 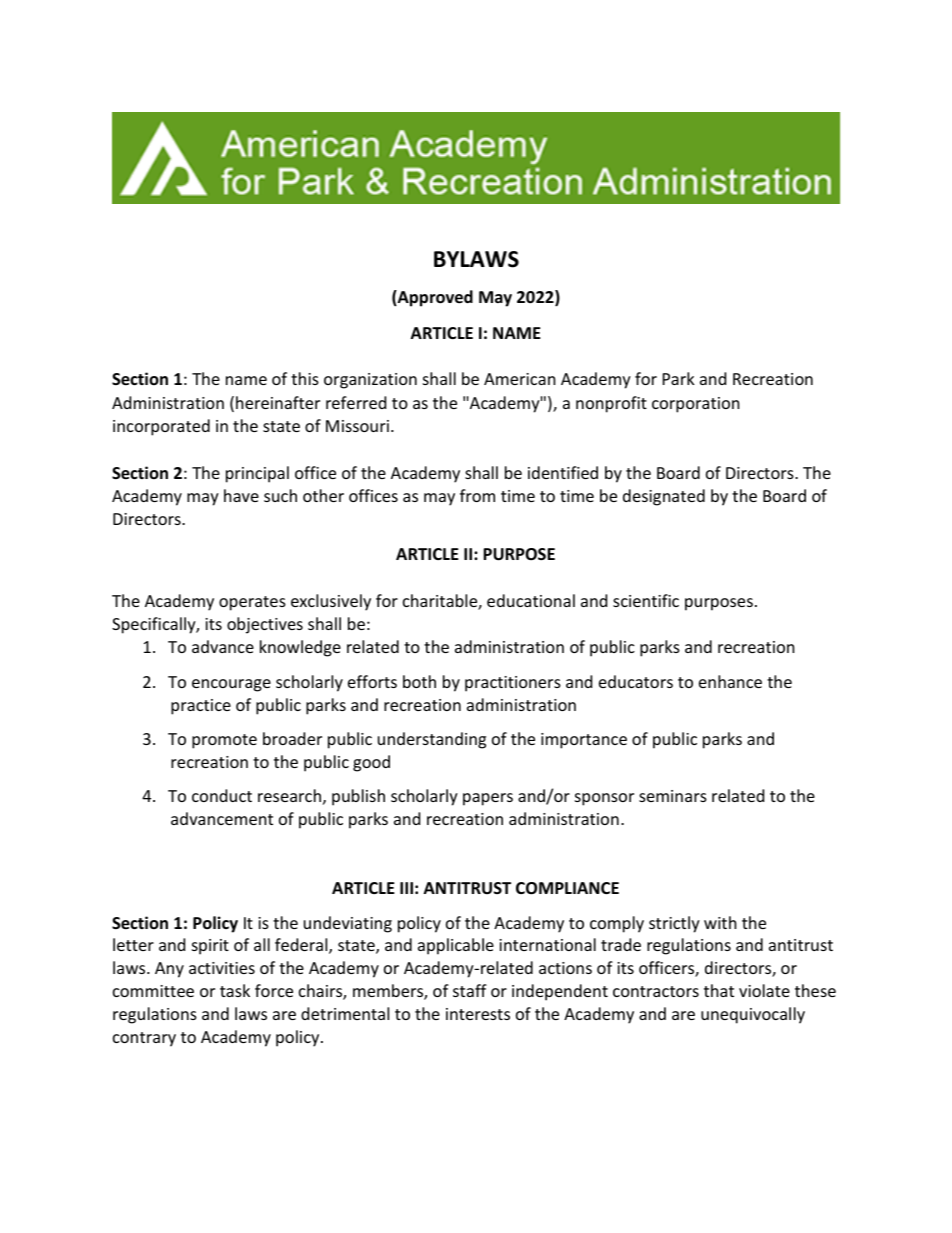 What do you see at coordinates (730, 681) in the screenshot?
I see `enhance` at bounding box center [730, 681].
